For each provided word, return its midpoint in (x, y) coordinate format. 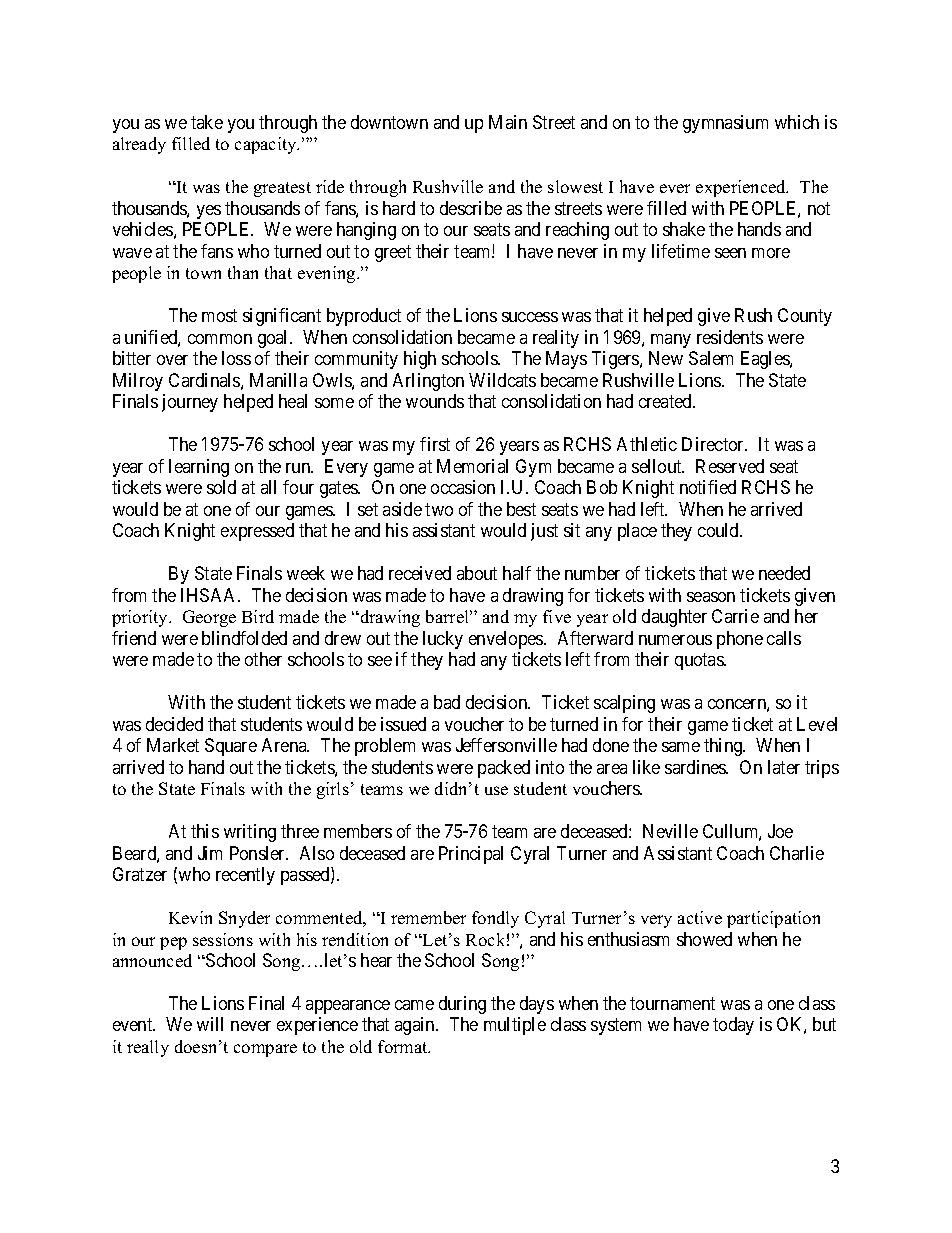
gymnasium (725, 124)
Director (714, 444)
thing (724, 747)
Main (508, 122)
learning (199, 468)
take (207, 122)
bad (447, 702)
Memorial (472, 466)
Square (231, 747)
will (210, 1024)
